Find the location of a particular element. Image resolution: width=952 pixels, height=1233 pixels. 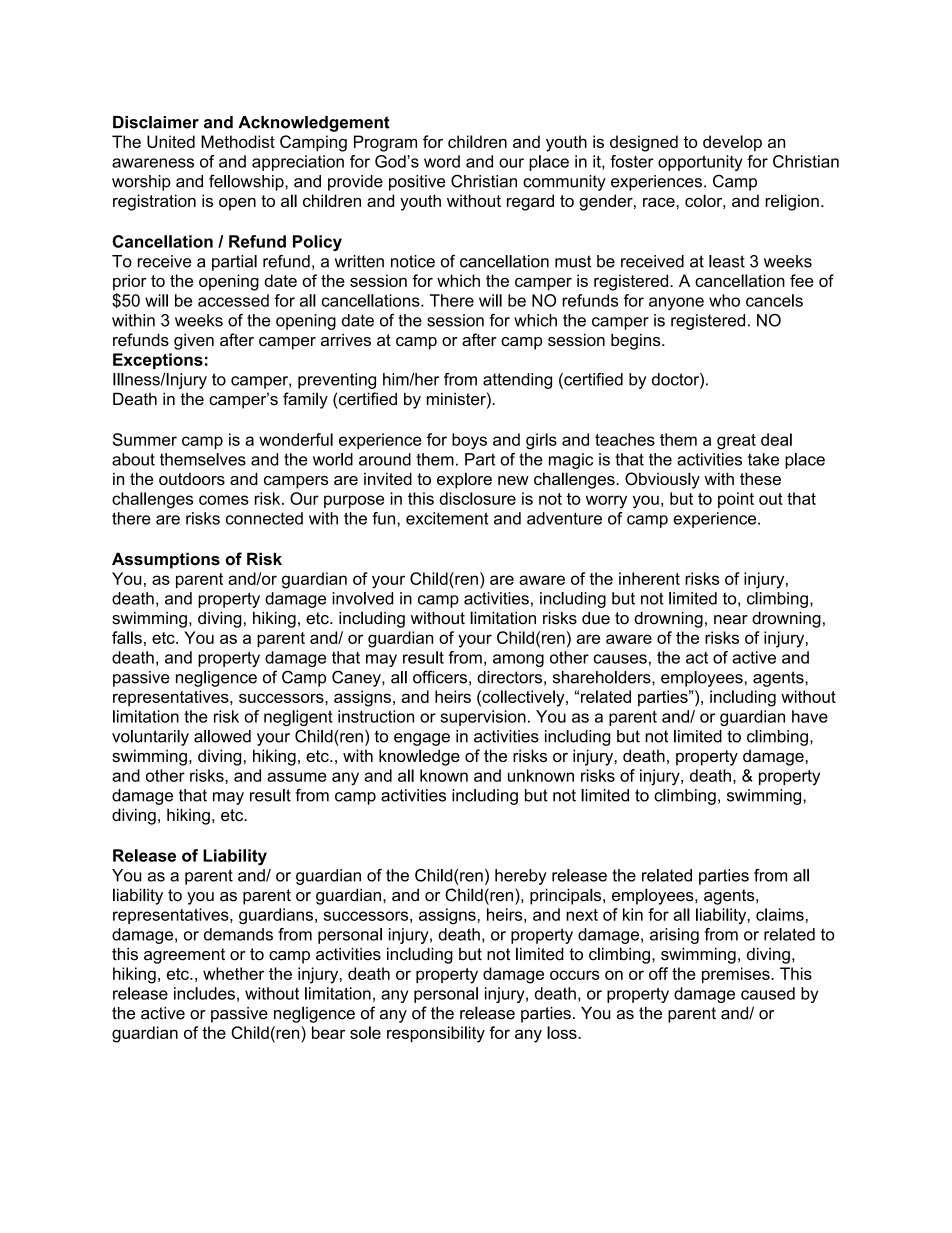

responsibility is located at coordinates (436, 1034).
